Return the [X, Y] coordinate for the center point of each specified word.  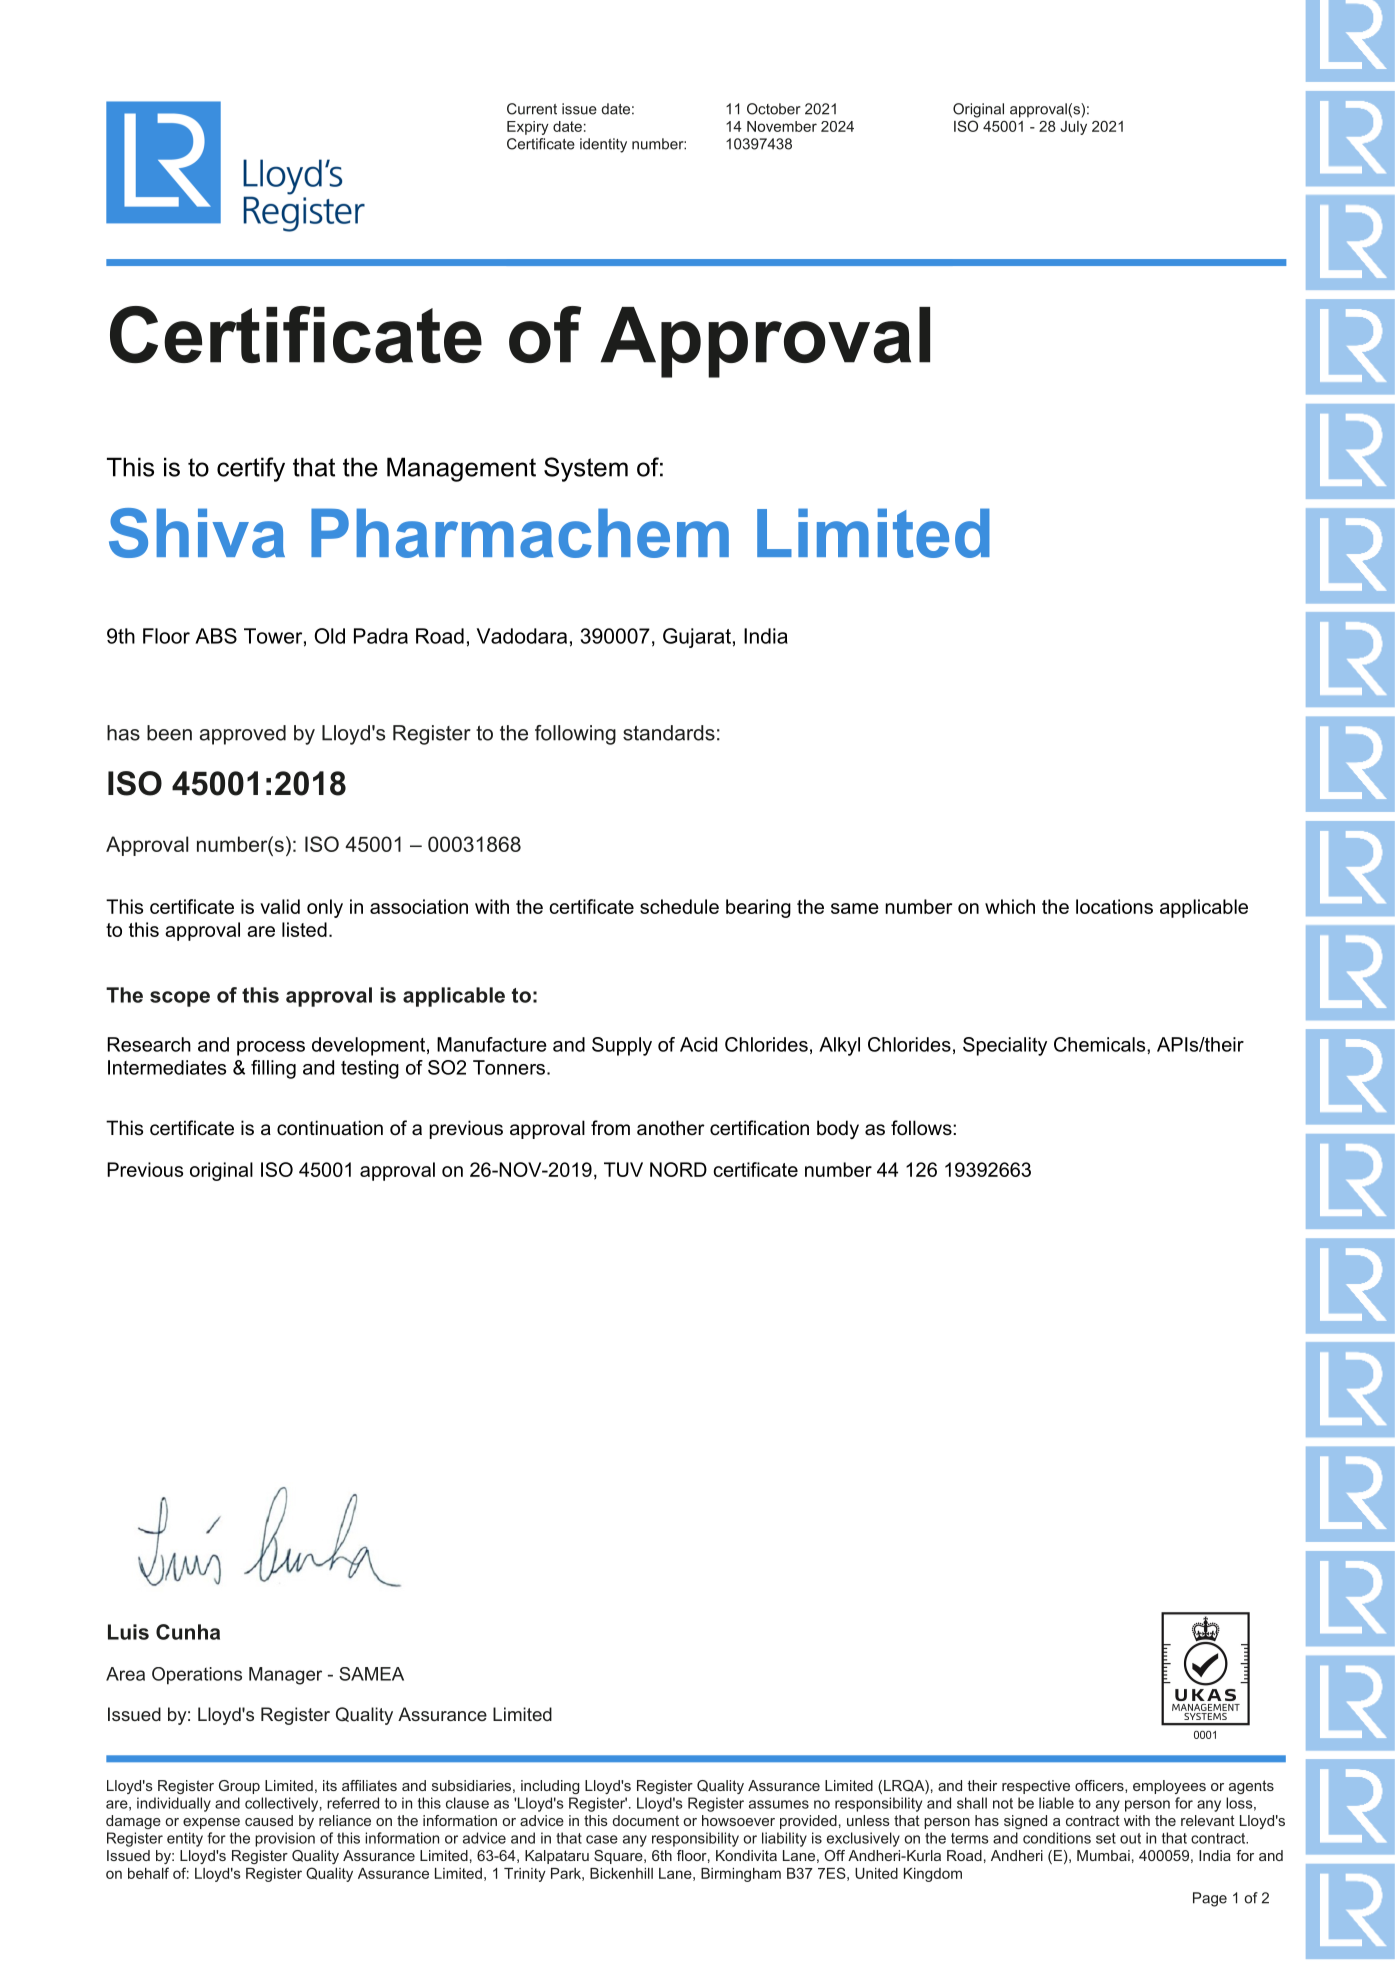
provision [285, 1839]
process [271, 1048]
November [782, 126]
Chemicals [1101, 1044]
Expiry [528, 128]
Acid [698, 1044]
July [1073, 128]
